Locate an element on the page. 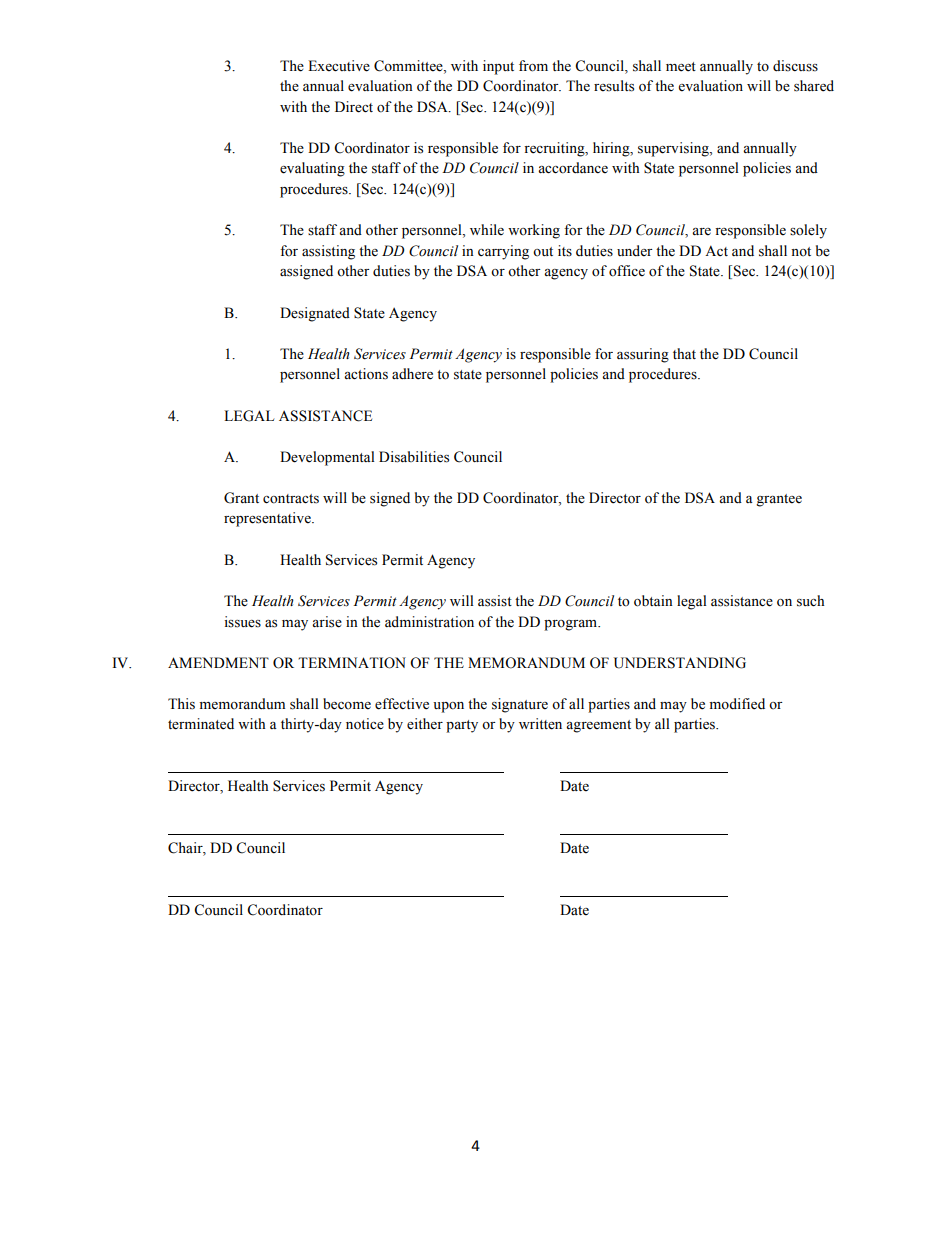 The image size is (952, 1233). input is located at coordinates (498, 67).
